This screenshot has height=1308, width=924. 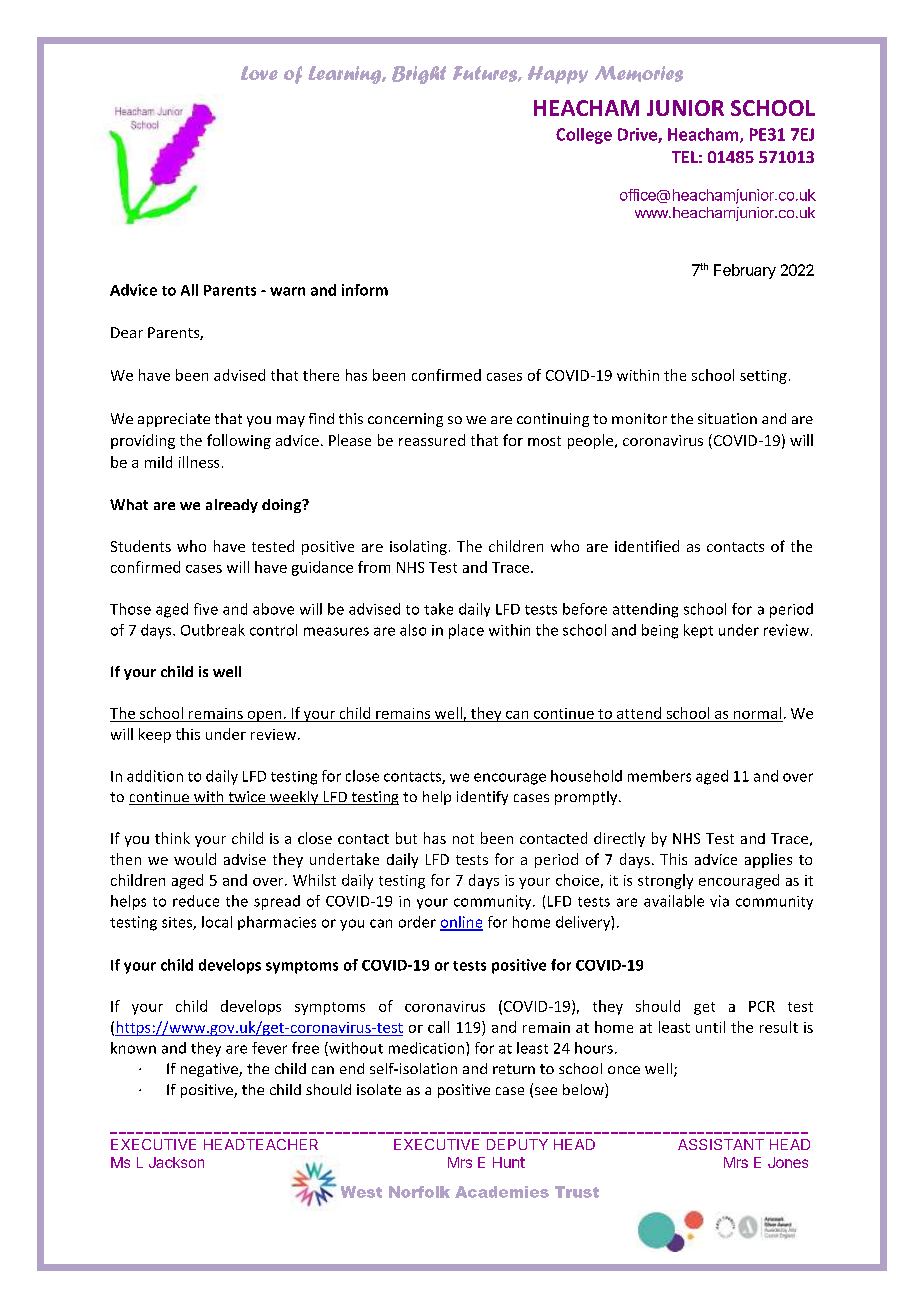 I want to click on Jackson, so click(x=176, y=1162).
